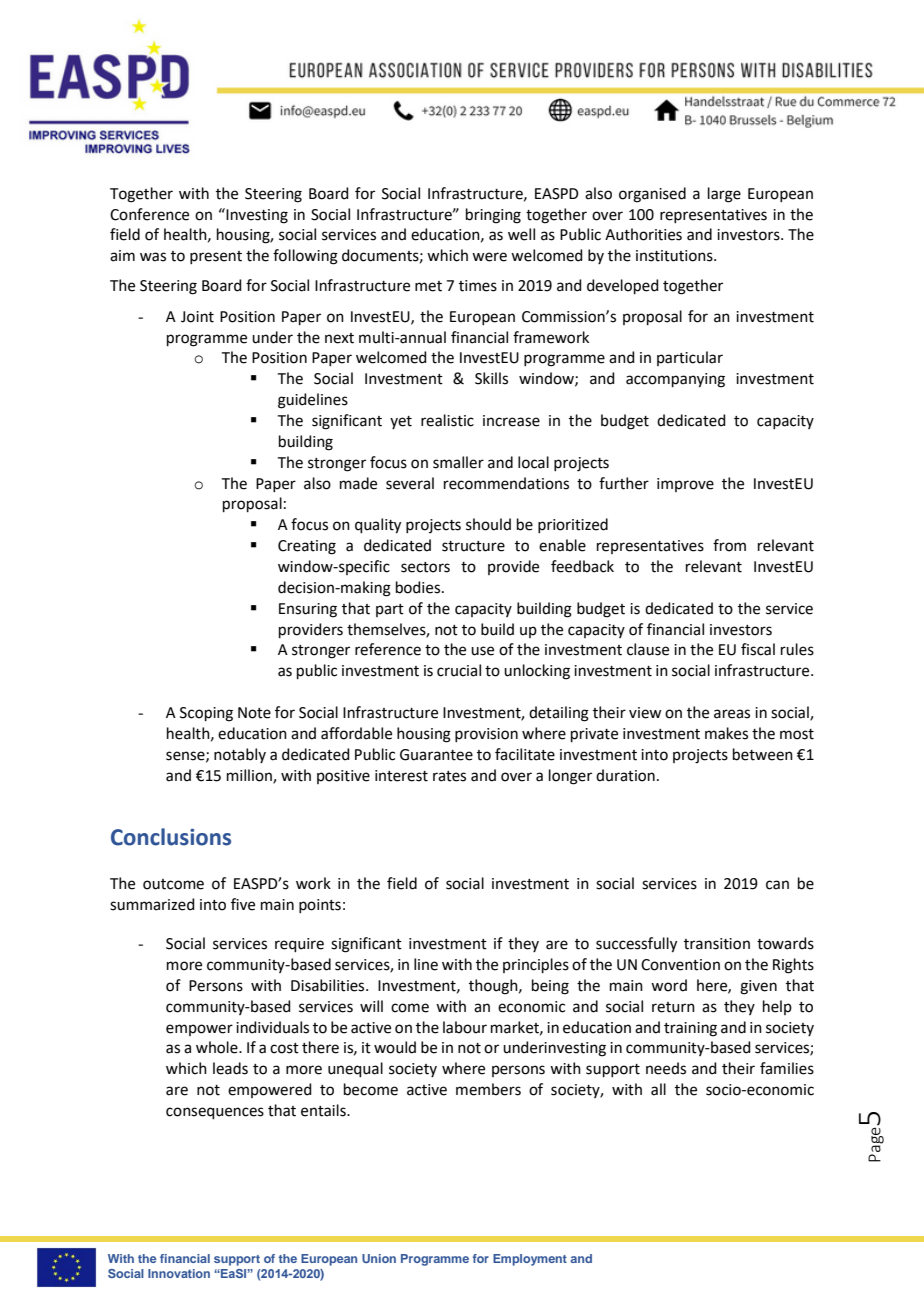  I want to click on transition, so click(717, 944).
